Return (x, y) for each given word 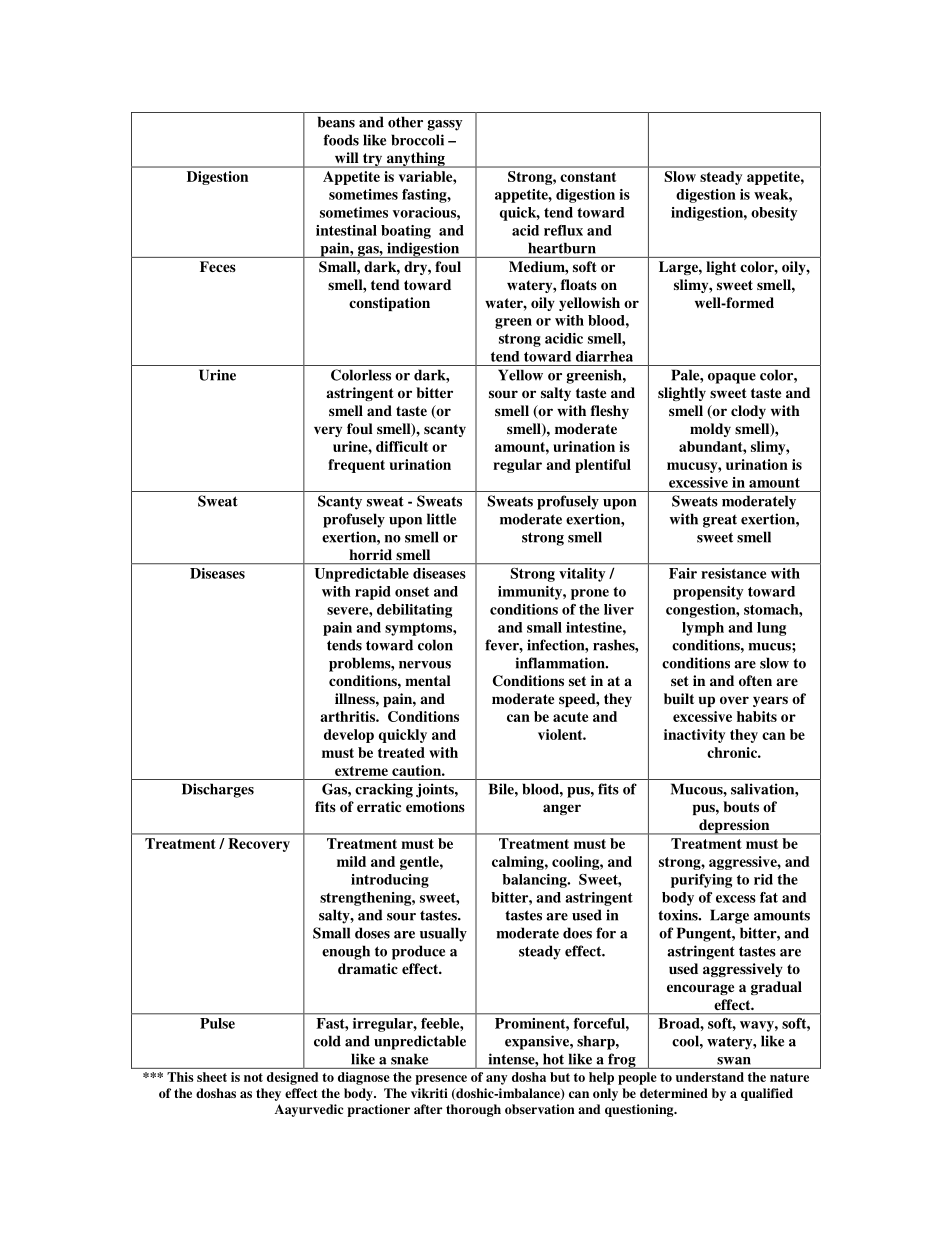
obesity (774, 214)
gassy (445, 125)
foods (341, 140)
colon (435, 645)
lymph (703, 629)
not (253, 1077)
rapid (373, 593)
